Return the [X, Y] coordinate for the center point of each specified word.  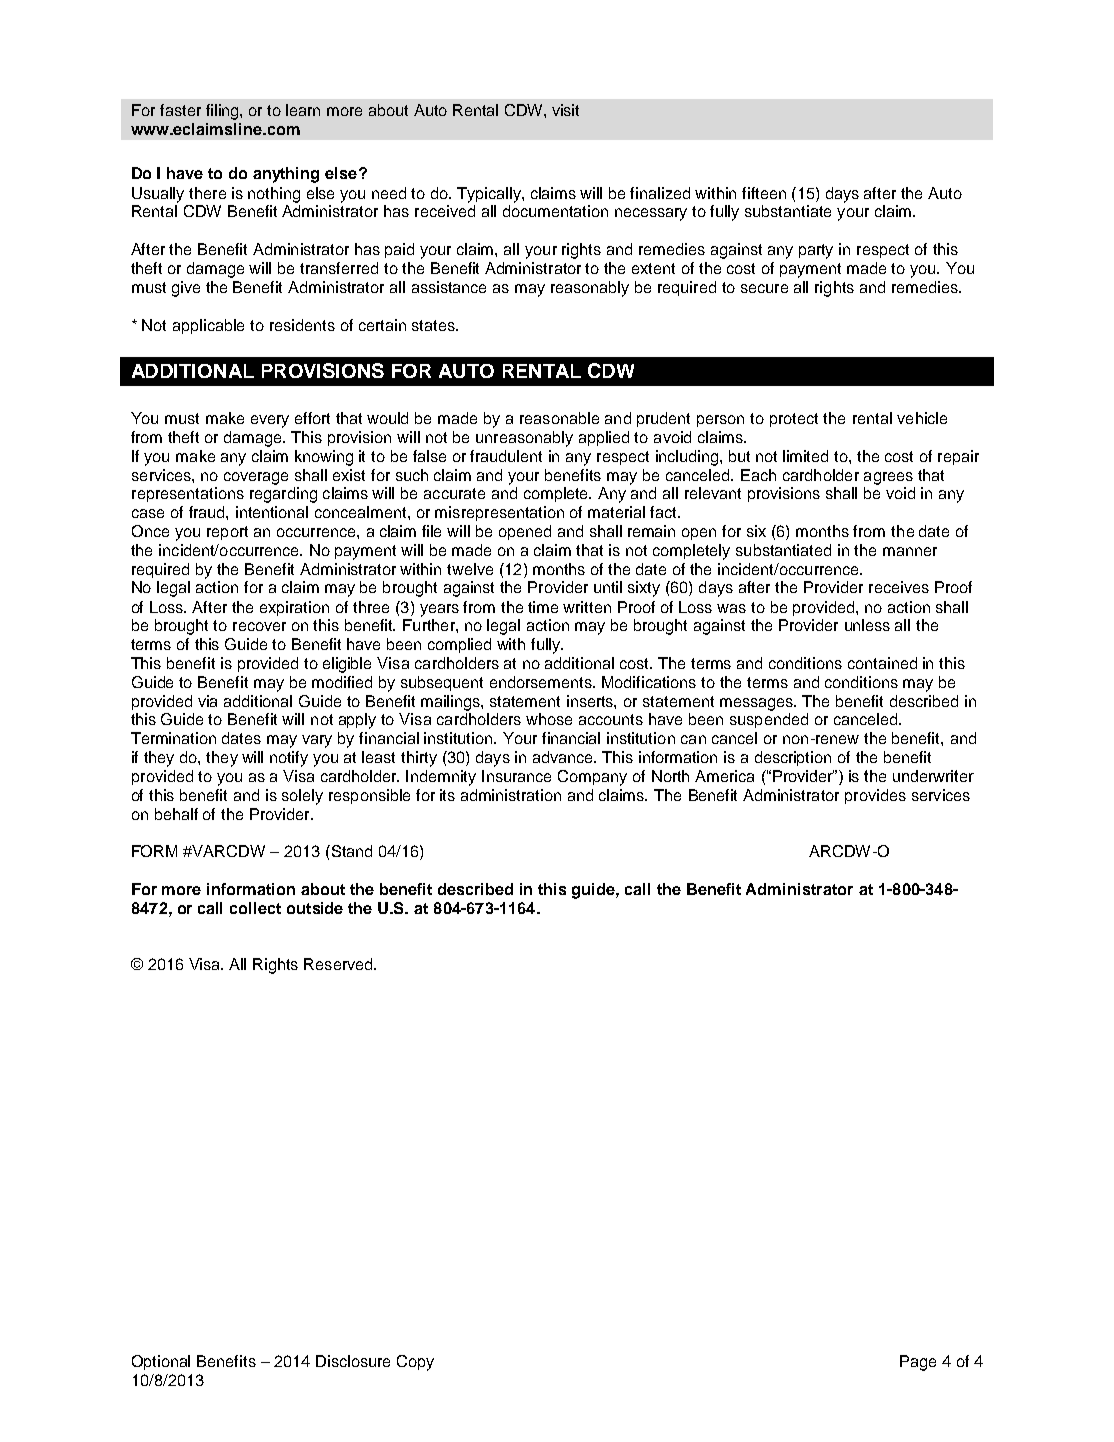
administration [511, 795]
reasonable [559, 418]
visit [565, 110]
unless [867, 625]
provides [875, 796]
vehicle [922, 418]
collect [255, 908]
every [270, 421]
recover [259, 626]
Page [918, 1363]
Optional [161, 1362]
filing [223, 112]
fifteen [764, 193]
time [543, 607]
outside [315, 908]
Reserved [339, 964]
